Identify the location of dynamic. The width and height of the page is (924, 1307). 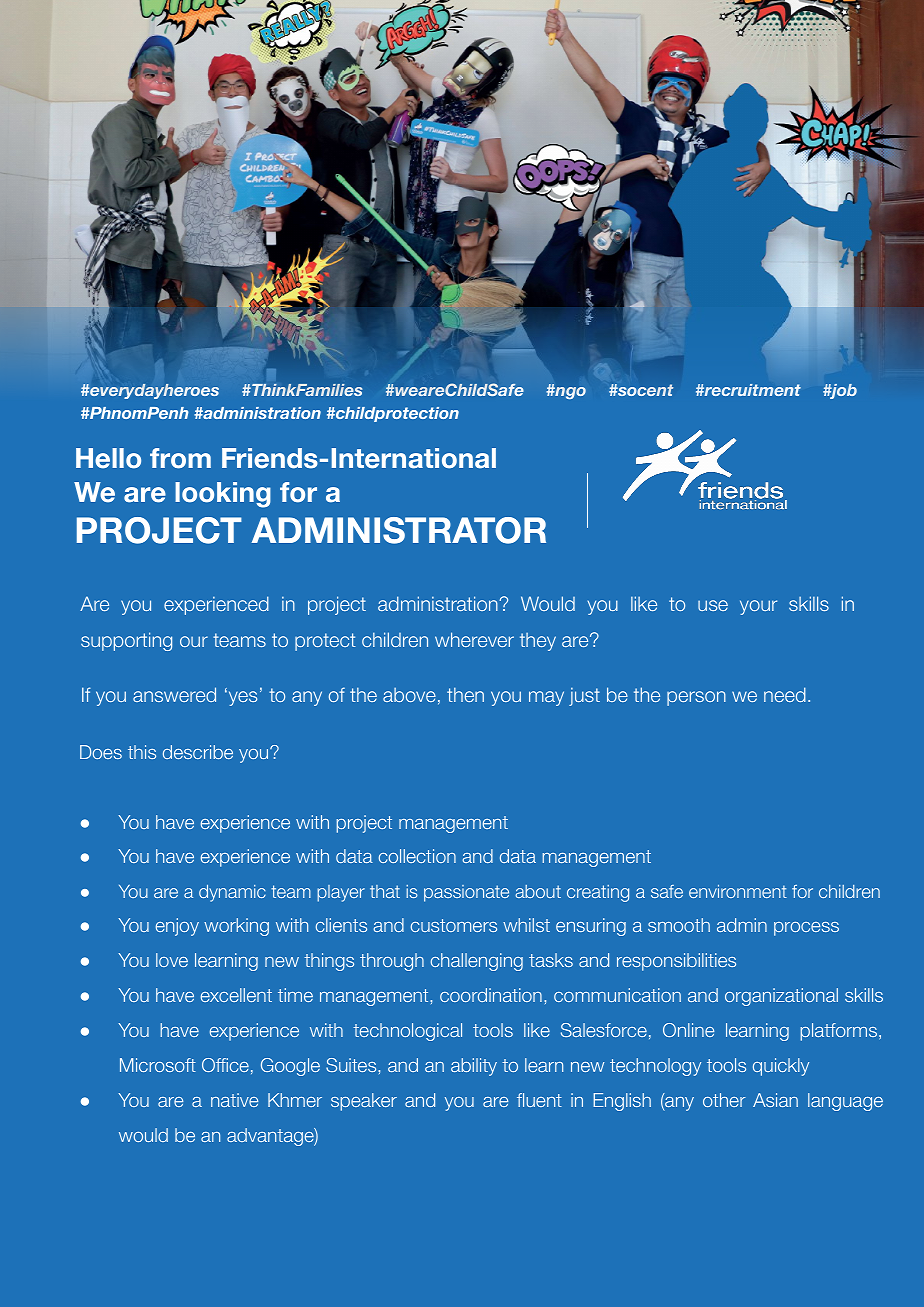
(232, 893).
